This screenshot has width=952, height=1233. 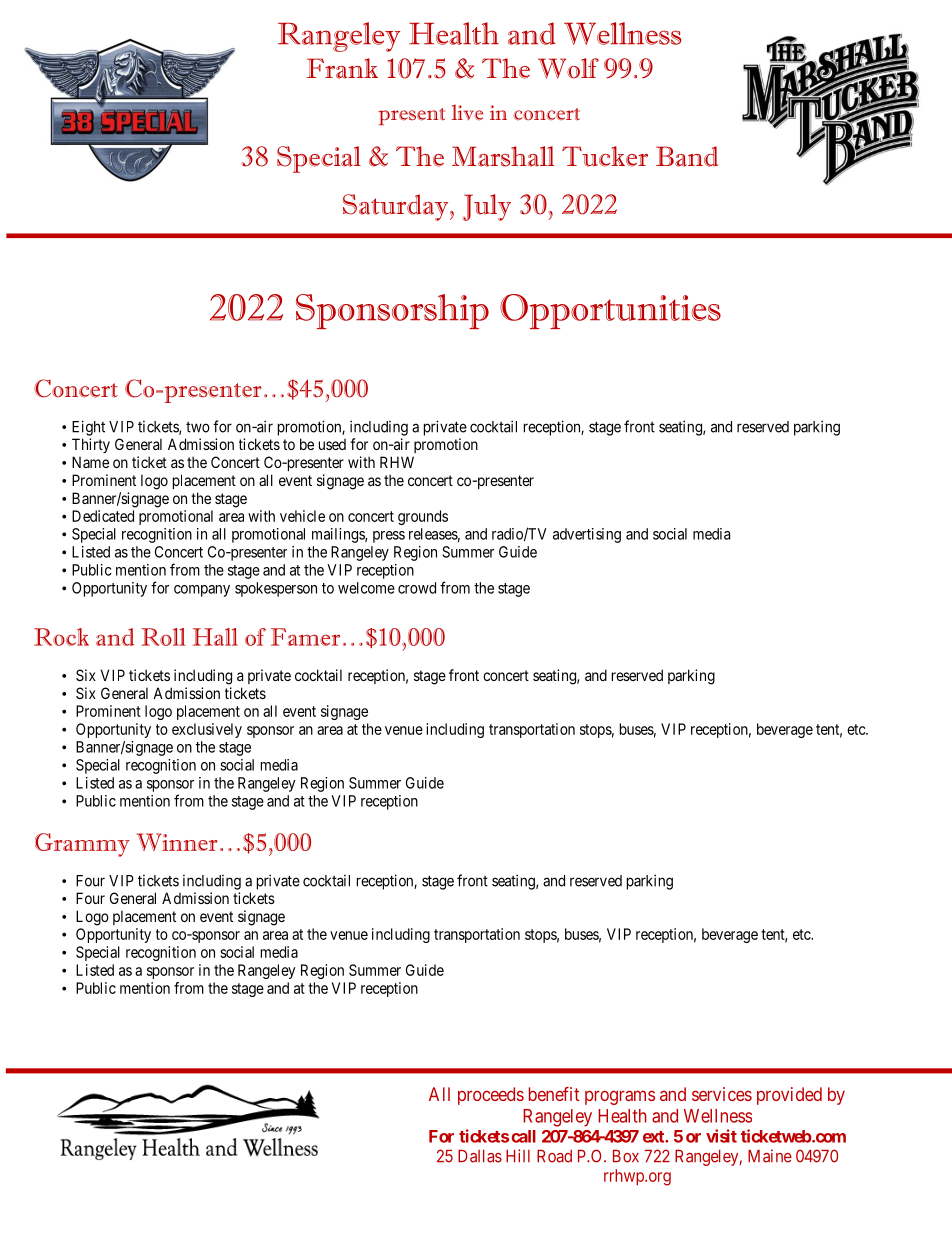 What do you see at coordinates (342, 68) in the screenshot?
I see `Frank` at bounding box center [342, 68].
